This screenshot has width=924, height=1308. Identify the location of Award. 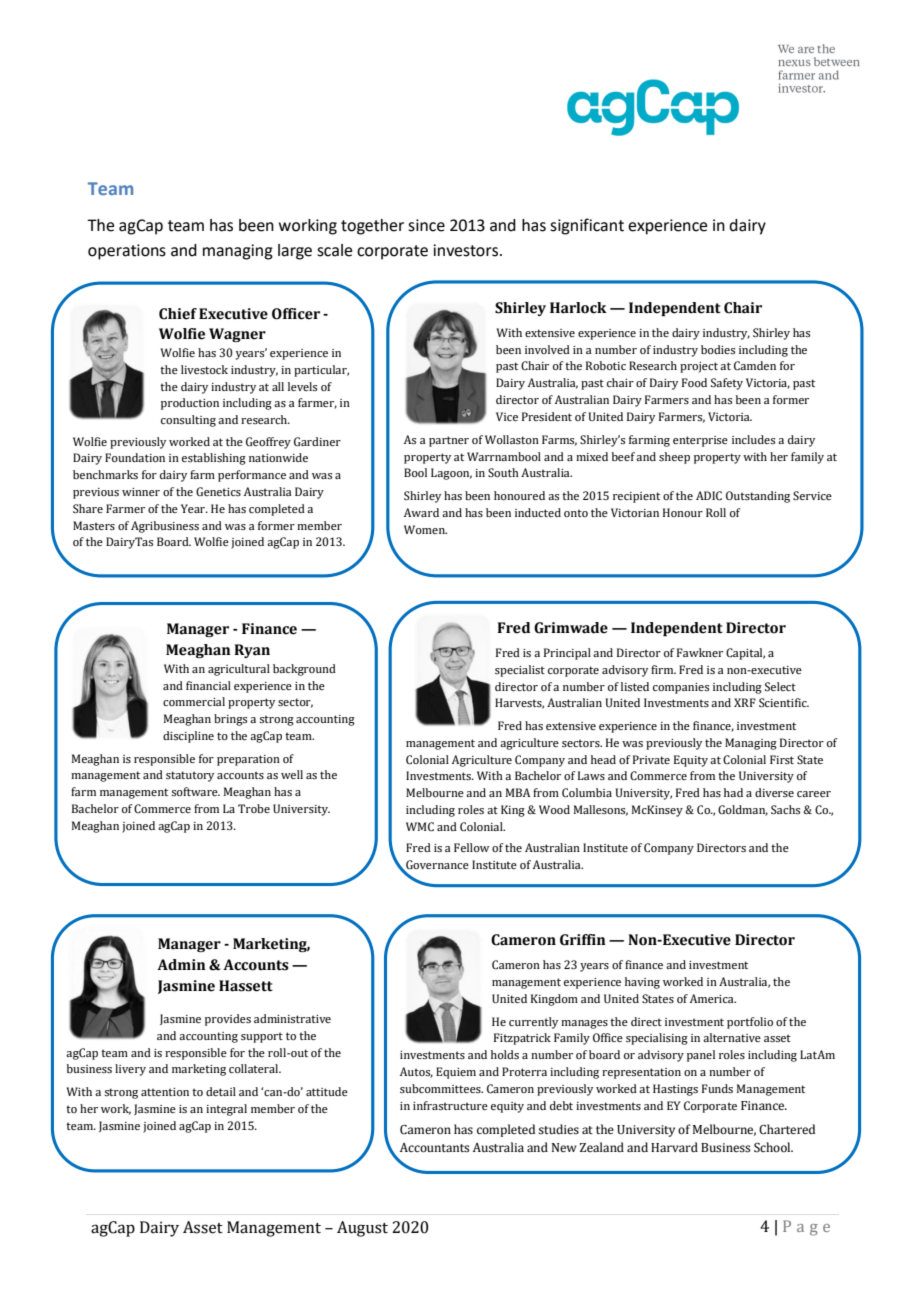
(421, 512).
